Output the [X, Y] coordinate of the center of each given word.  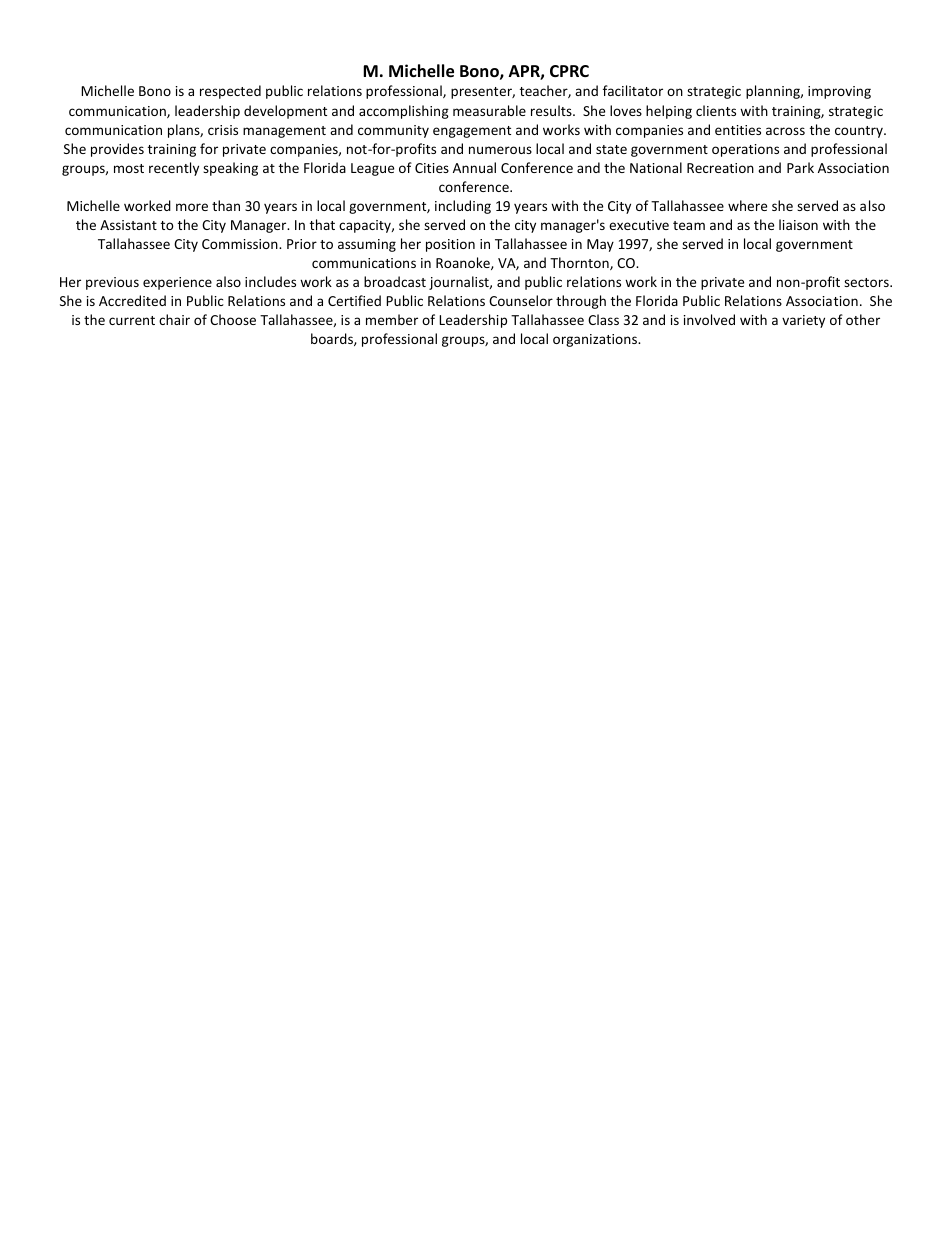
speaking [230, 169]
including [463, 207]
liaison [798, 224]
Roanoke [464, 263]
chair [174, 319]
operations [745, 150]
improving [839, 92]
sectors [867, 282]
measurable [489, 110]
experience [177, 283]
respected [230, 92]
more [192, 207]
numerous [500, 150]
